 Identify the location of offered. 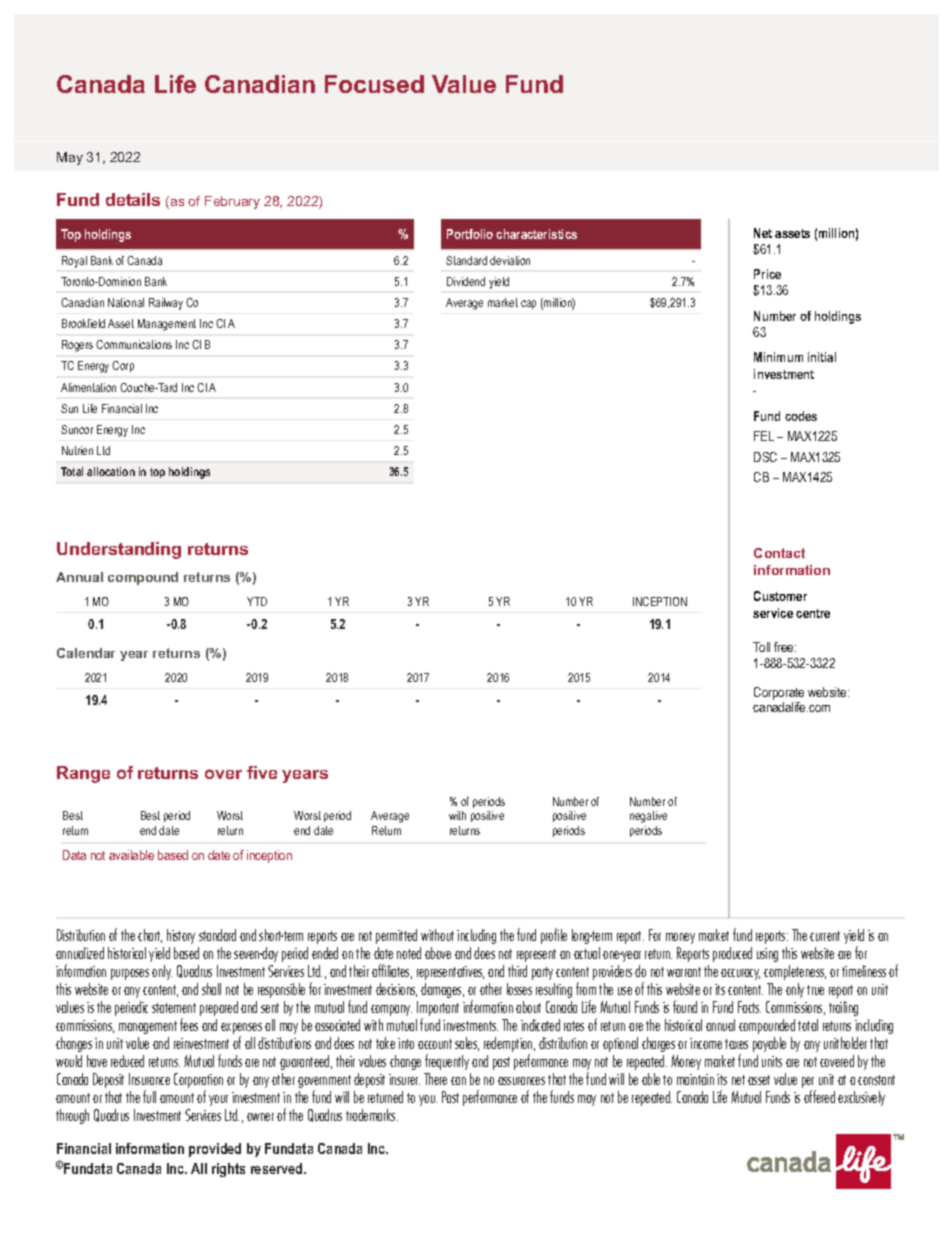
(819, 1096).
